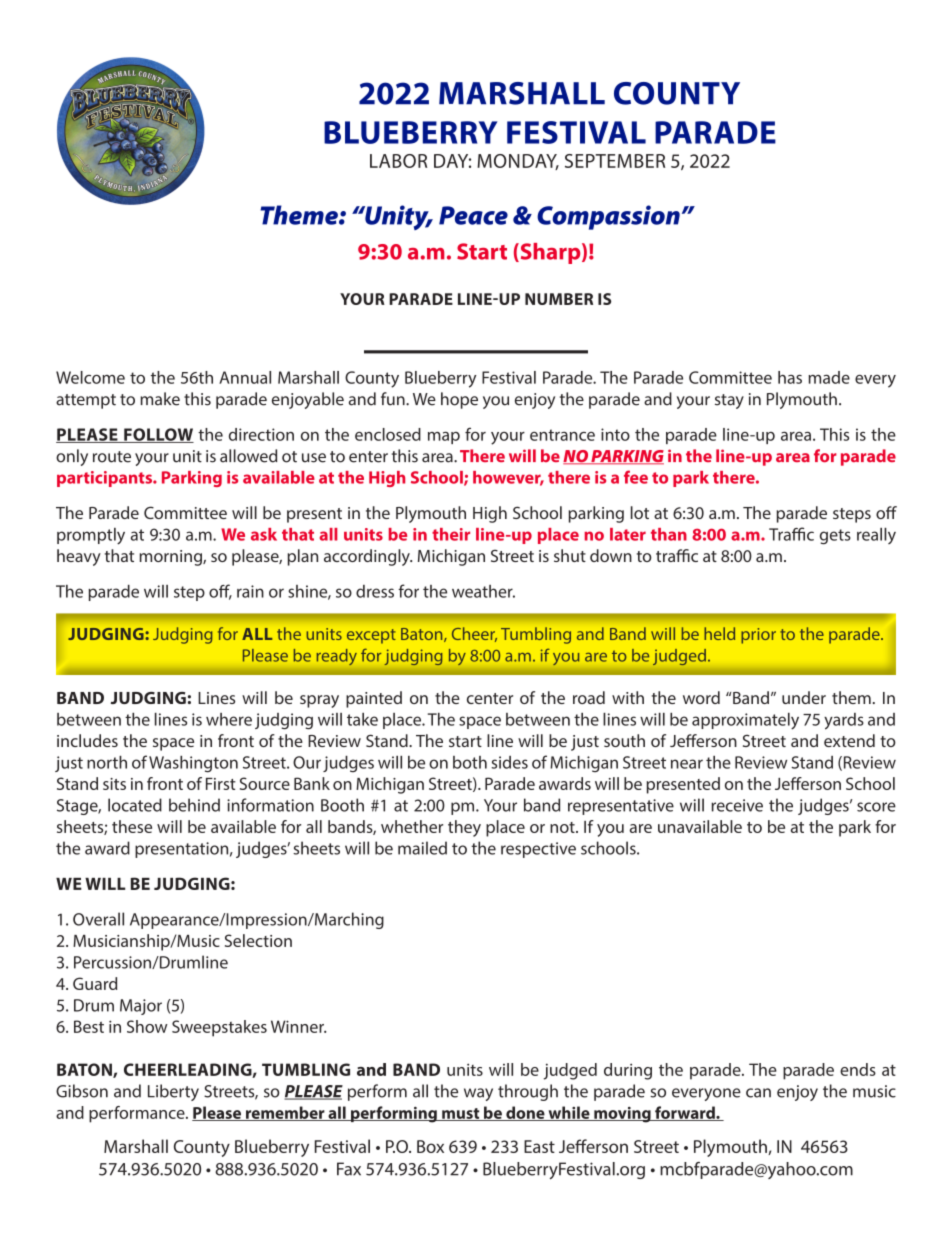  What do you see at coordinates (158, 435) in the screenshot?
I see `FOLLOW` at bounding box center [158, 435].
